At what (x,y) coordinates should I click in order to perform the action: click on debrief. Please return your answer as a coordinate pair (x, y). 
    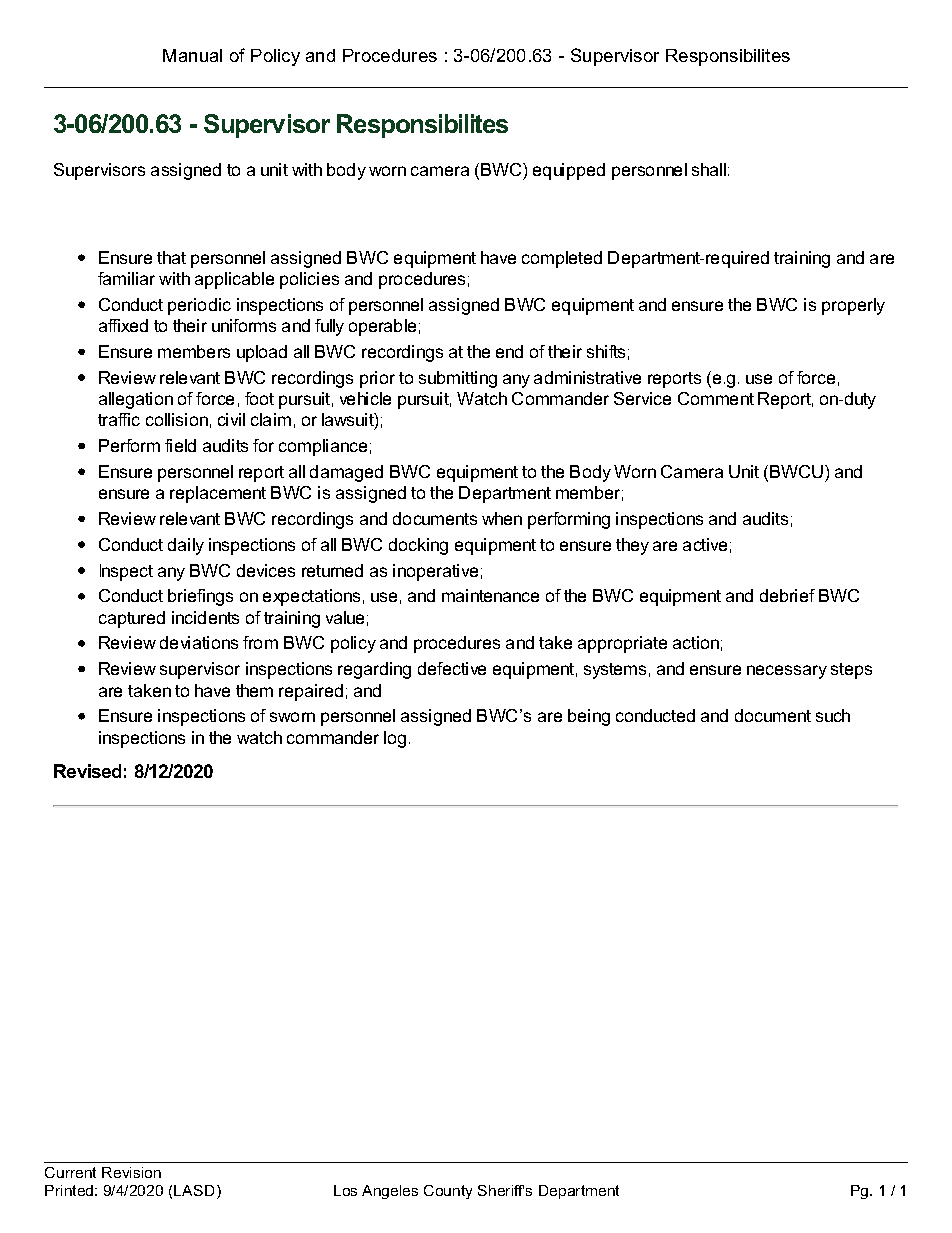
    Looking at the image, I should click on (787, 595).
